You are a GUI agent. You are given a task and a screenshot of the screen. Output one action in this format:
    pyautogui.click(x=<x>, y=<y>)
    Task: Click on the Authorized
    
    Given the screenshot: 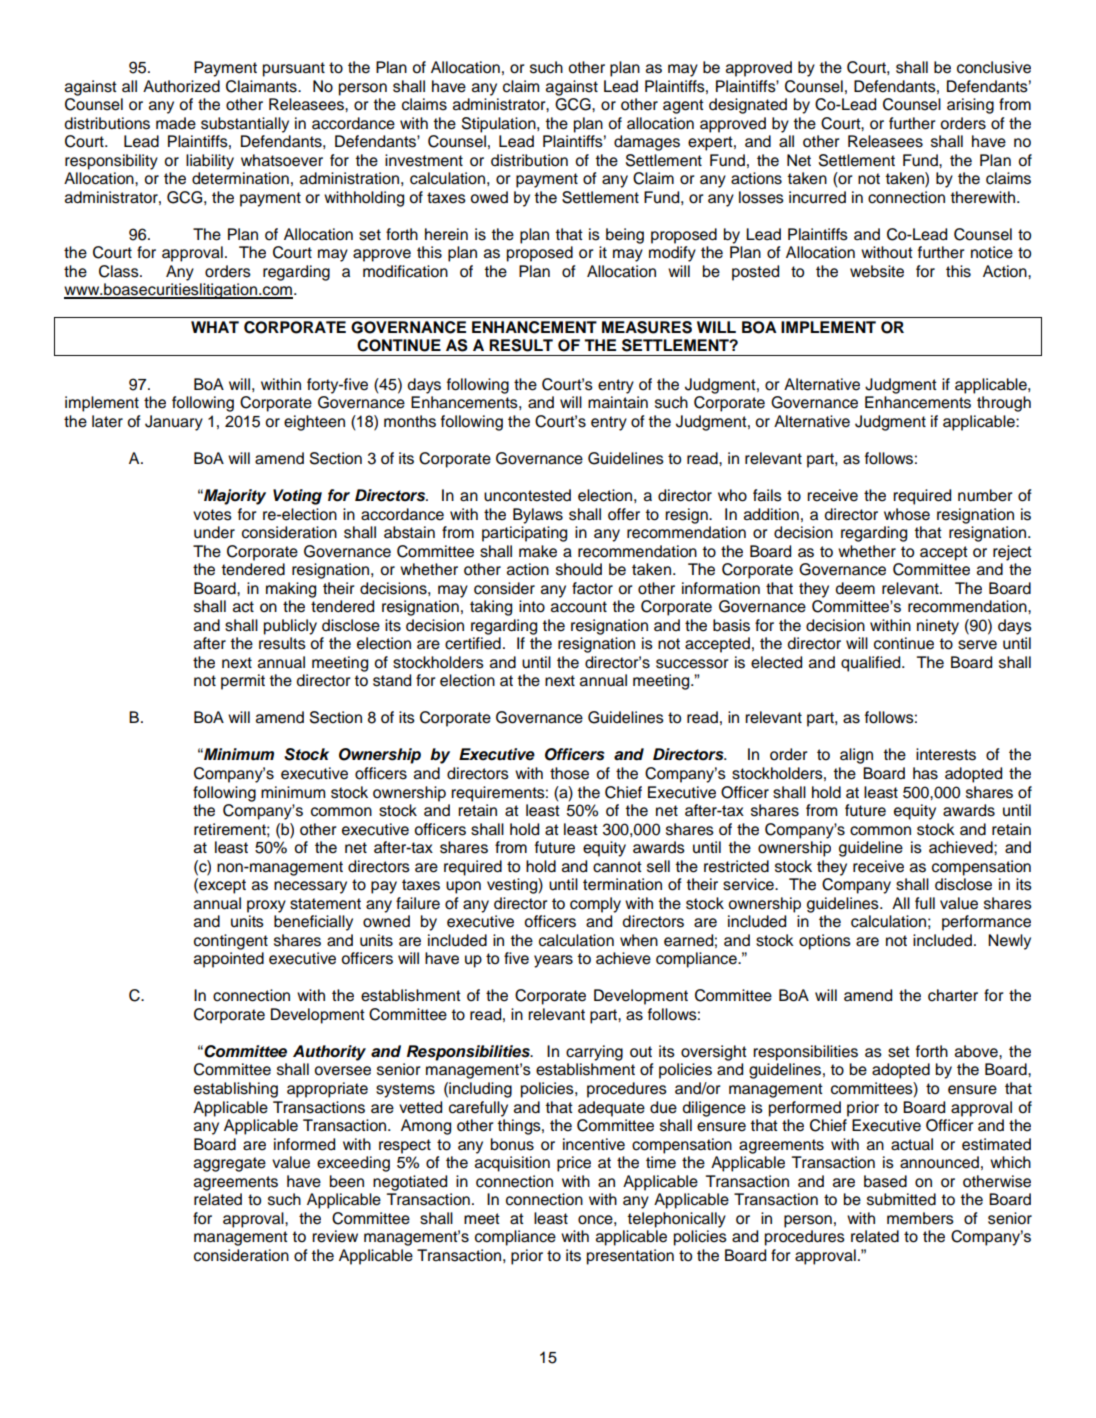 What is the action you would take?
    pyautogui.click(x=181, y=86)
